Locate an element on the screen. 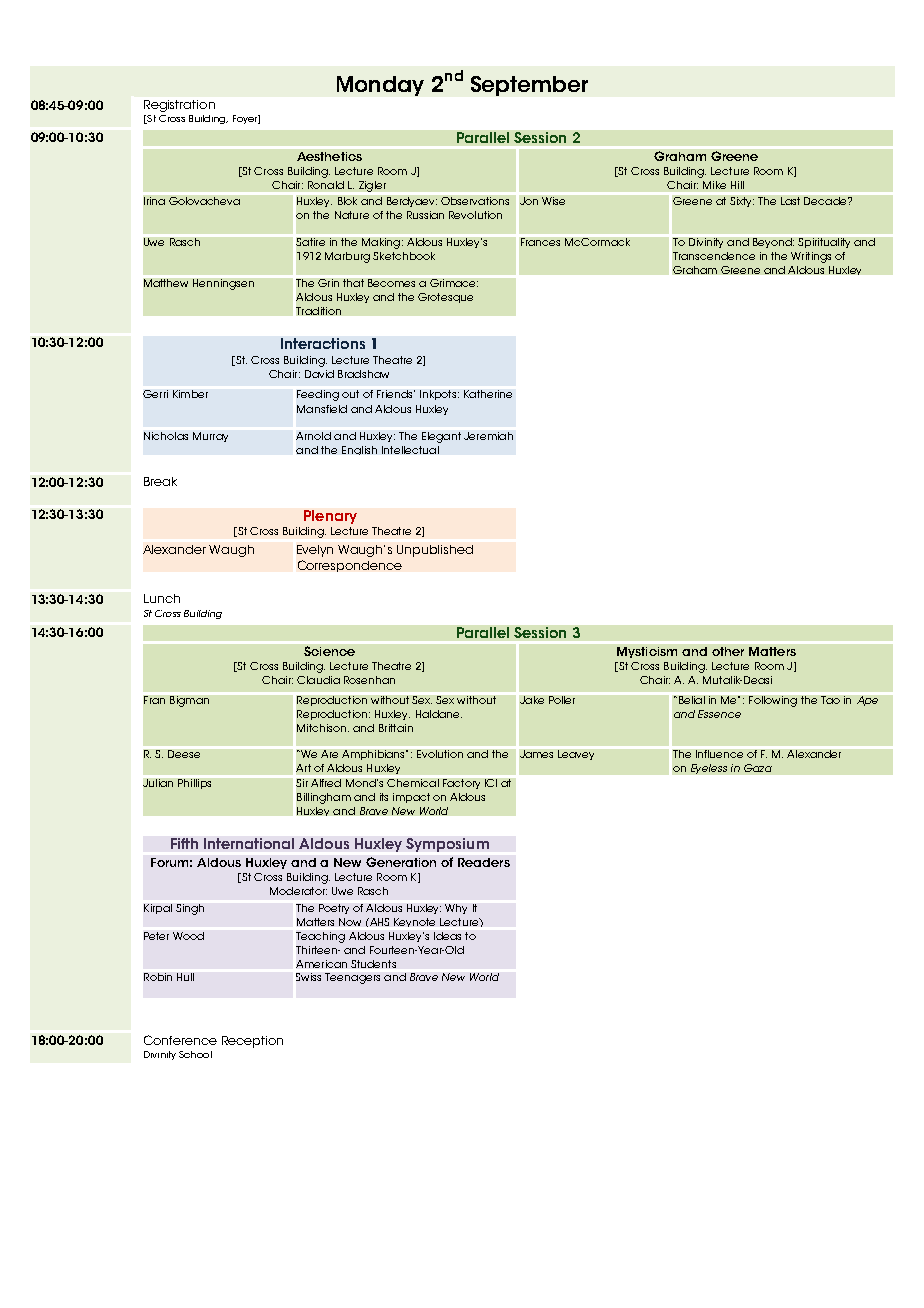 This screenshot has width=924, height=1308. Matthew is located at coordinates (166, 283).
